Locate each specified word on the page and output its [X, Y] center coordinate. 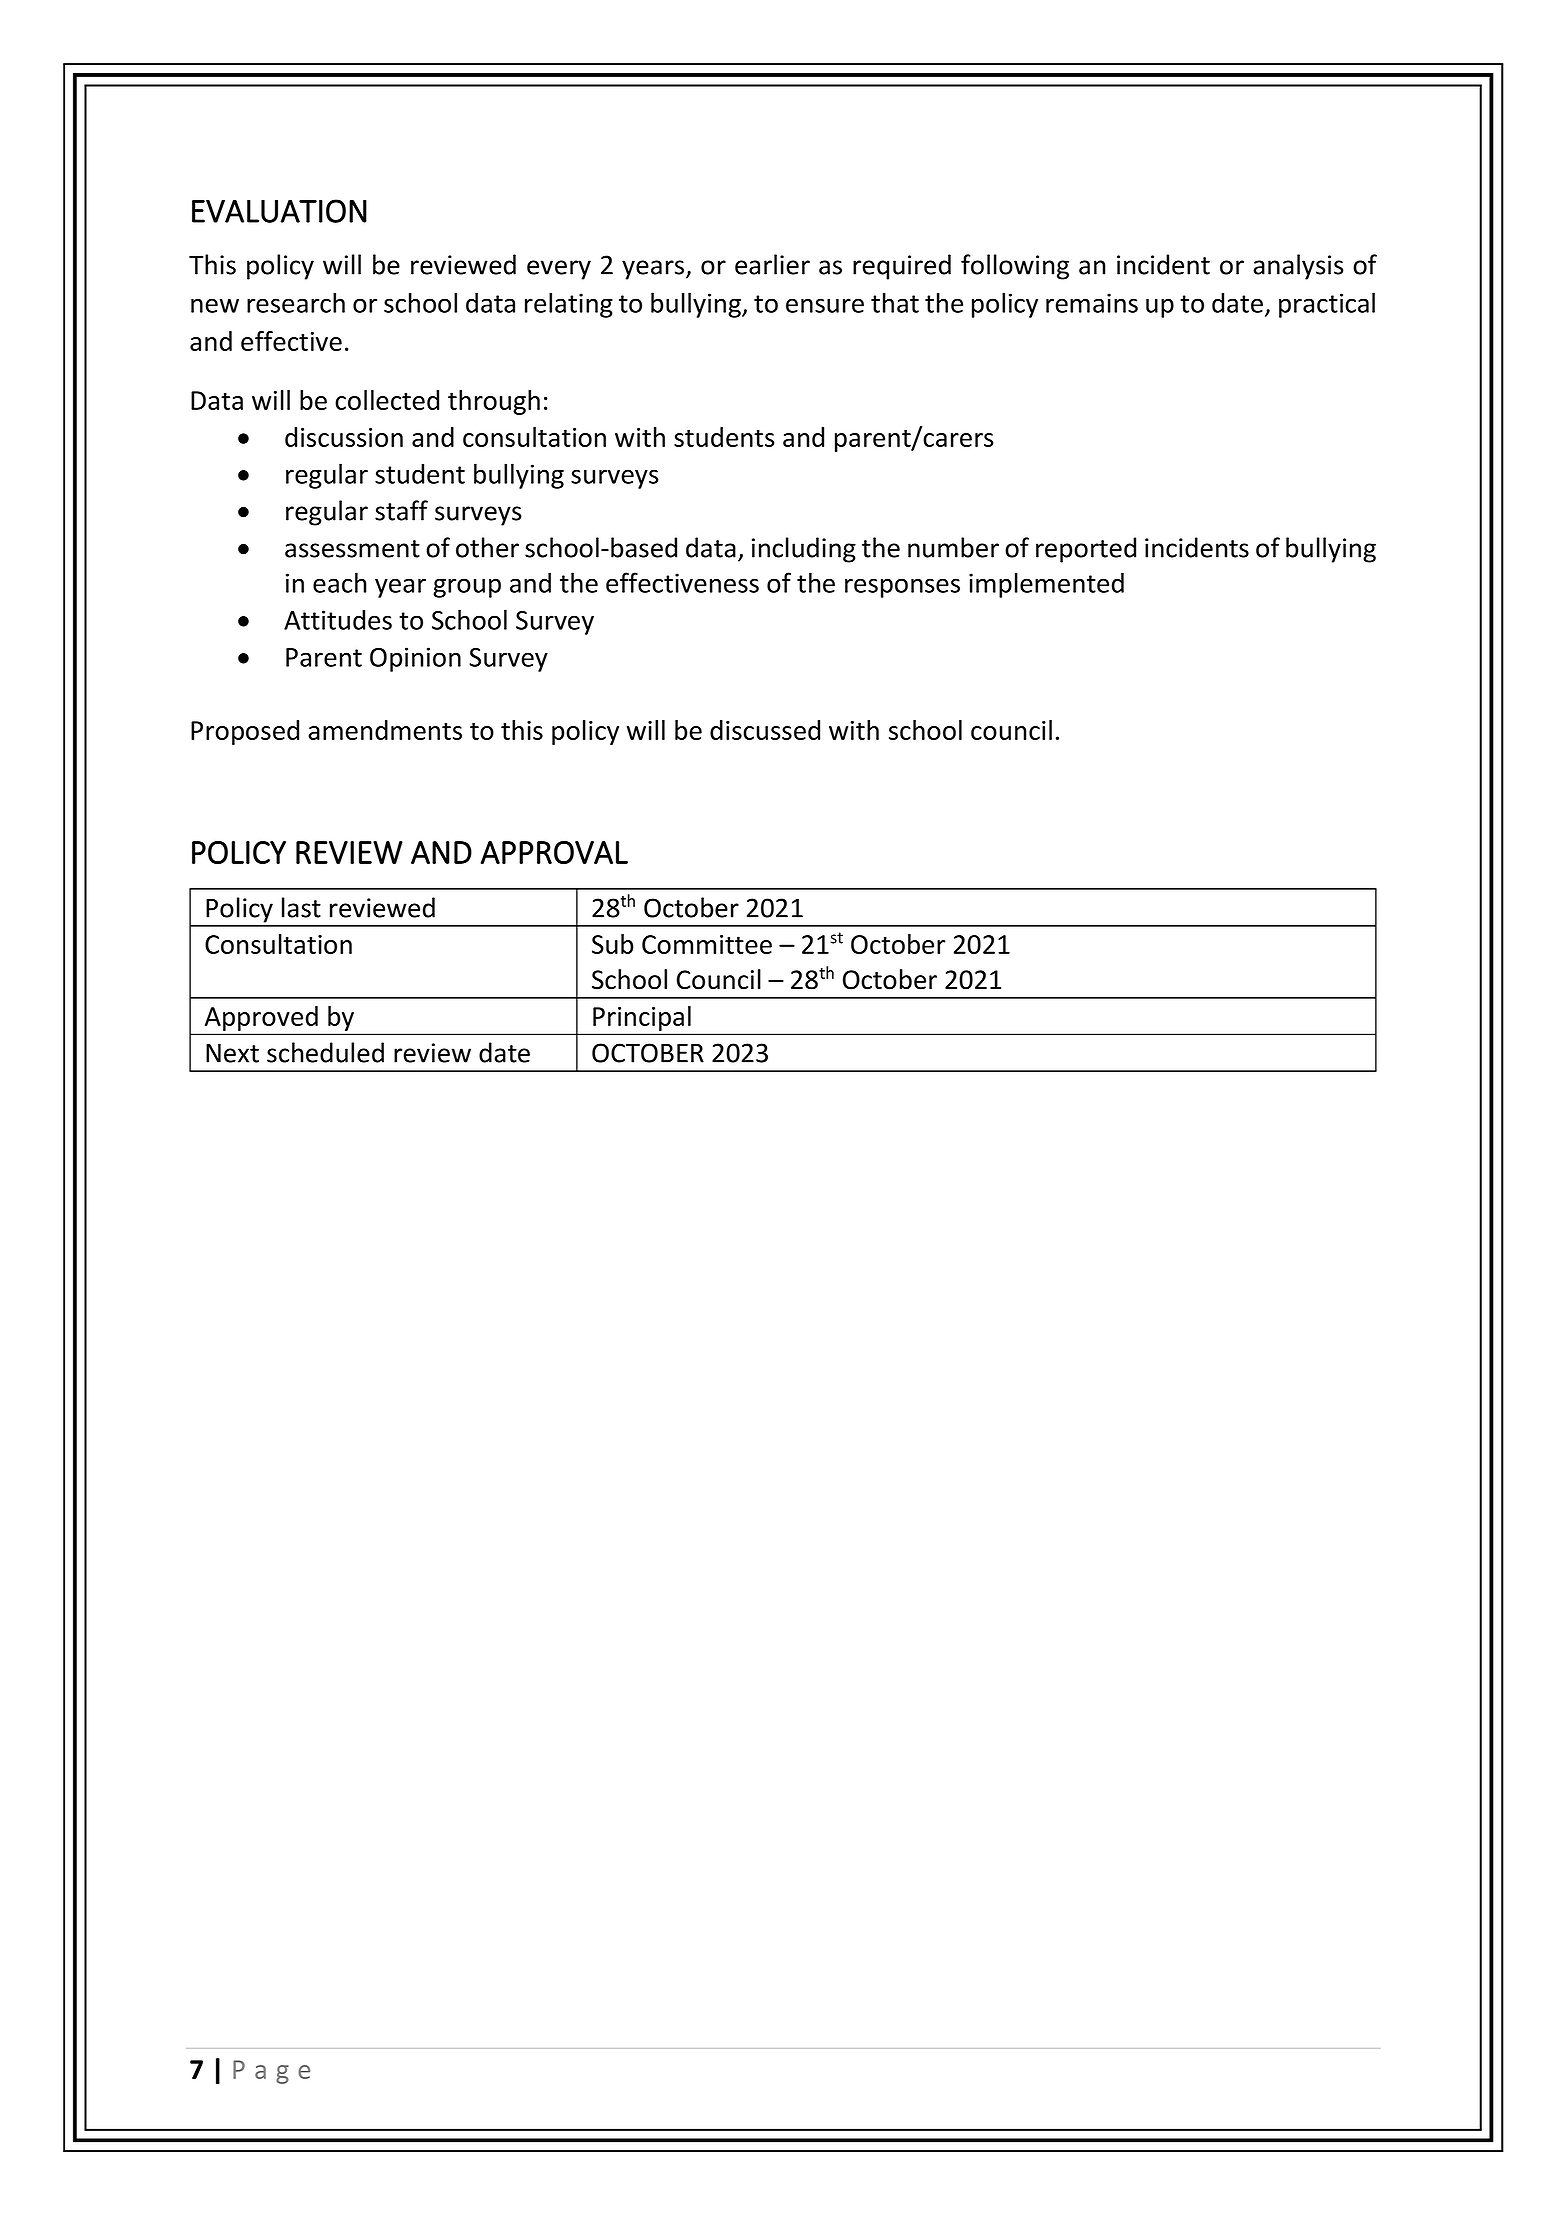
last [301, 907]
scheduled [325, 1052]
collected [387, 400]
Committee [707, 944]
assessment [352, 549]
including [804, 550]
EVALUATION [279, 211]
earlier [772, 264]
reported [1086, 550]
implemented [1046, 585]
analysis [1298, 267]
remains [1092, 303]
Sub [612, 944]
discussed [765, 730]
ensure [825, 305]
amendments [385, 730]
